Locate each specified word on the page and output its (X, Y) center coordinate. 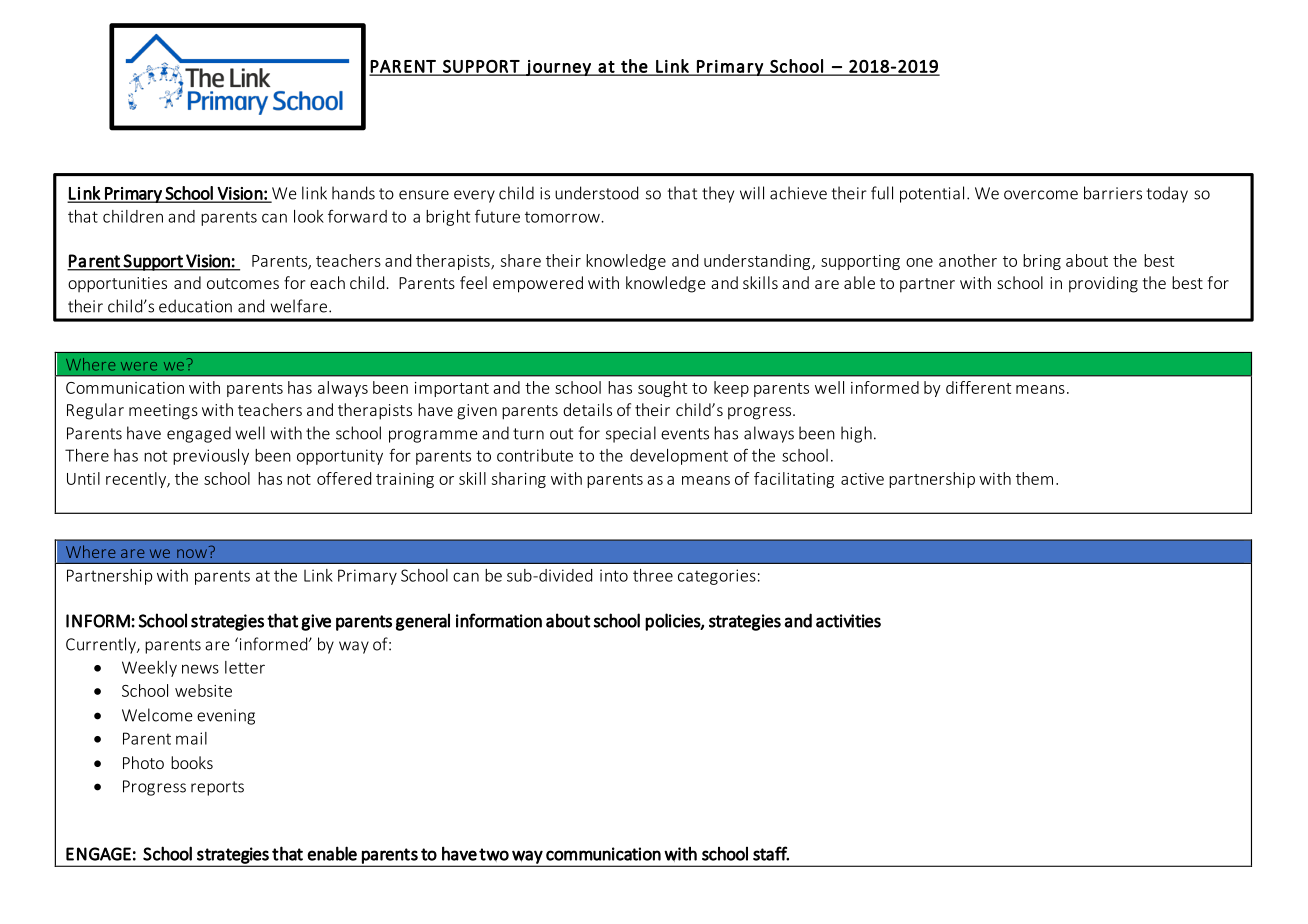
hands (353, 193)
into (614, 575)
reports (217, 788)
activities (848, 621)
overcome (1041, 195)
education (195, 306)
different (978, 387)
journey (558, 68)
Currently (102, 645)
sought (662, 389)
